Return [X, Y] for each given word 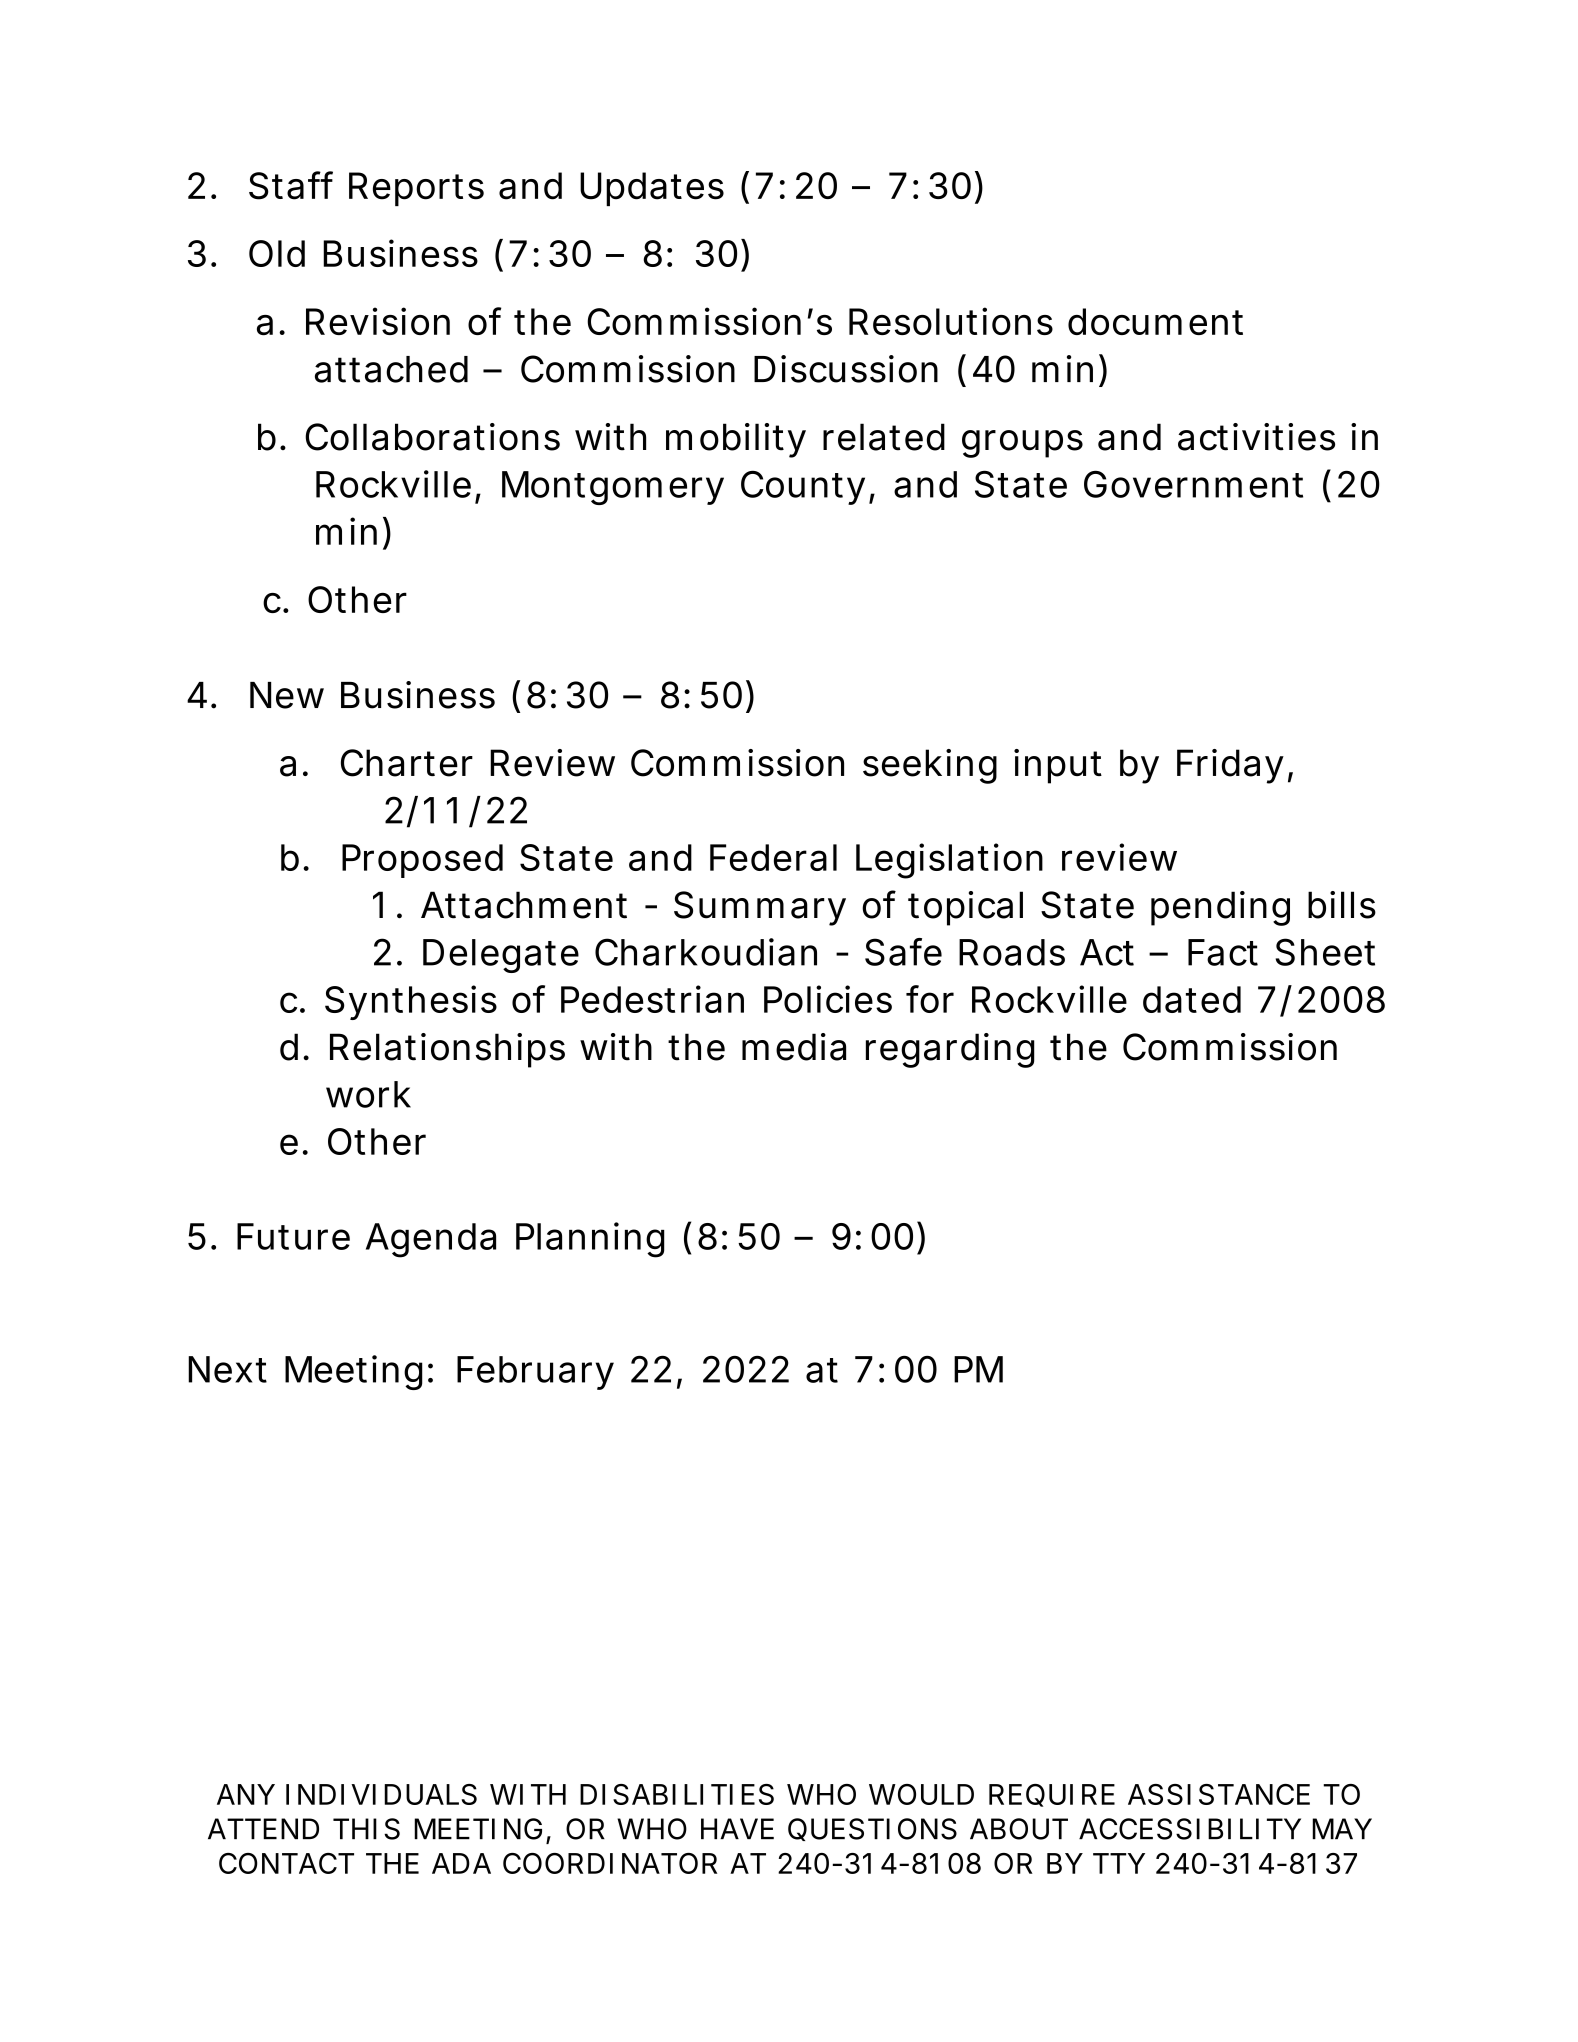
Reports [416, 189]
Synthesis [411, 1002]
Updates [652, 189]
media [794, 1047]
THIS [366, 1829]
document [1155, 321]
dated [1192, 999]
